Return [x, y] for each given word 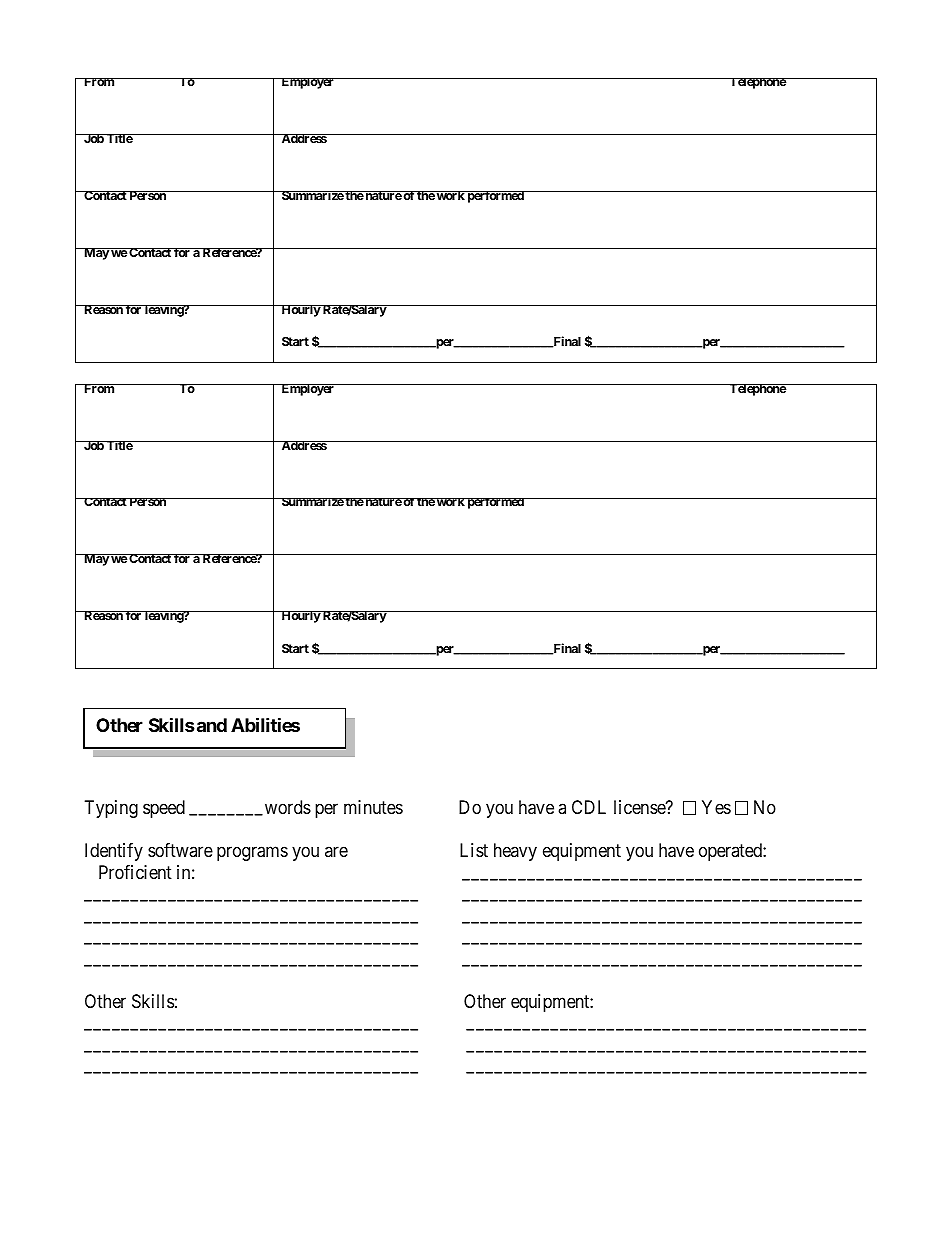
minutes [373, 807]
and [210, 725]
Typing [111, 809]
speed [164, 809]
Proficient [135, 872]
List [474, 850]
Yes [716, 807]
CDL [589, 807]
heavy [515, 852]
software [180, 850]
